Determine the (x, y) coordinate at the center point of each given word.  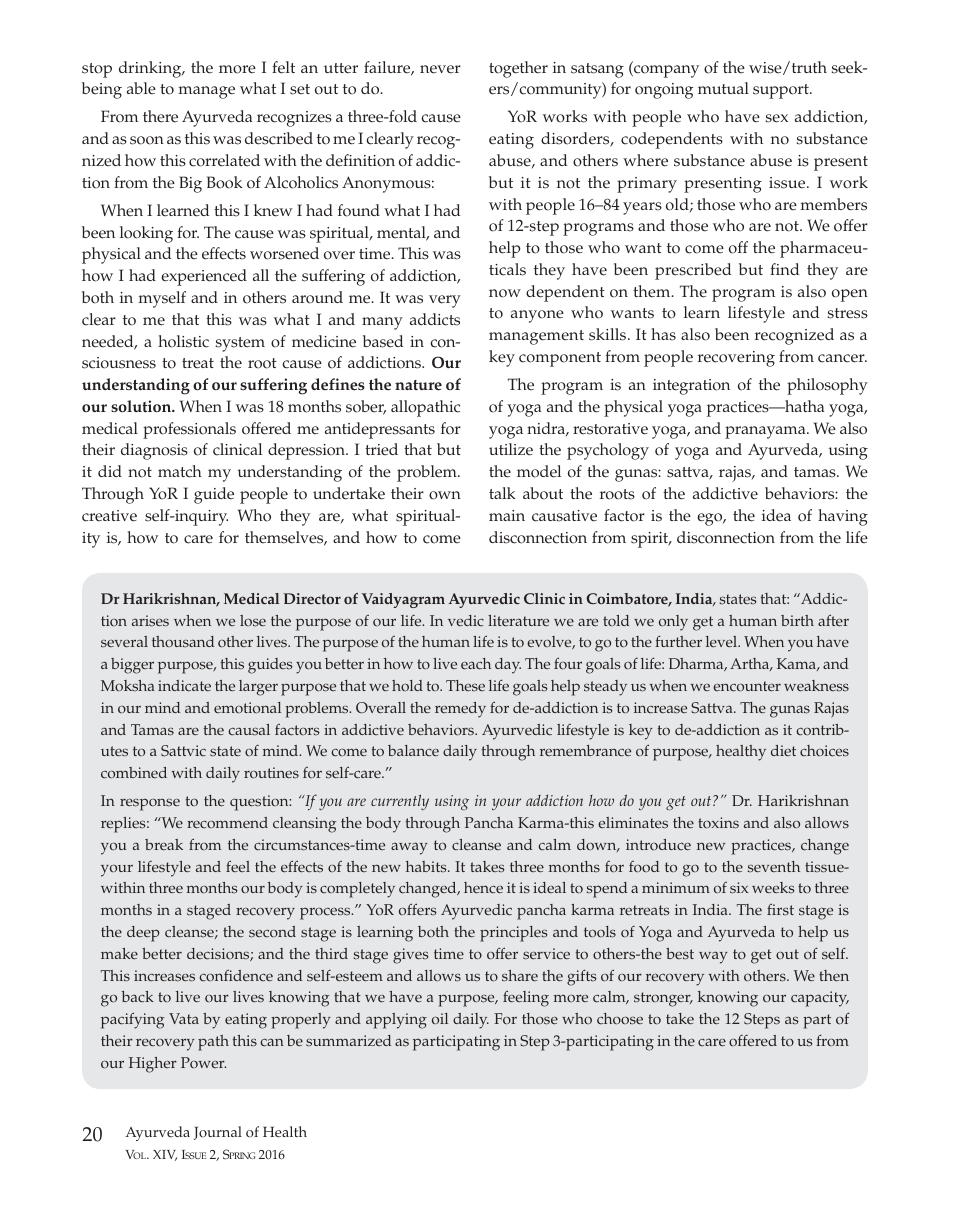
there (160, 116)
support (782, 91)
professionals (189, 430)
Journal (218, 1133)
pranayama (766, 432)
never (440, 69)
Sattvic (183, 751)
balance (413, 751)
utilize (511, 449)
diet (783, 750)
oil (440, 1018)
